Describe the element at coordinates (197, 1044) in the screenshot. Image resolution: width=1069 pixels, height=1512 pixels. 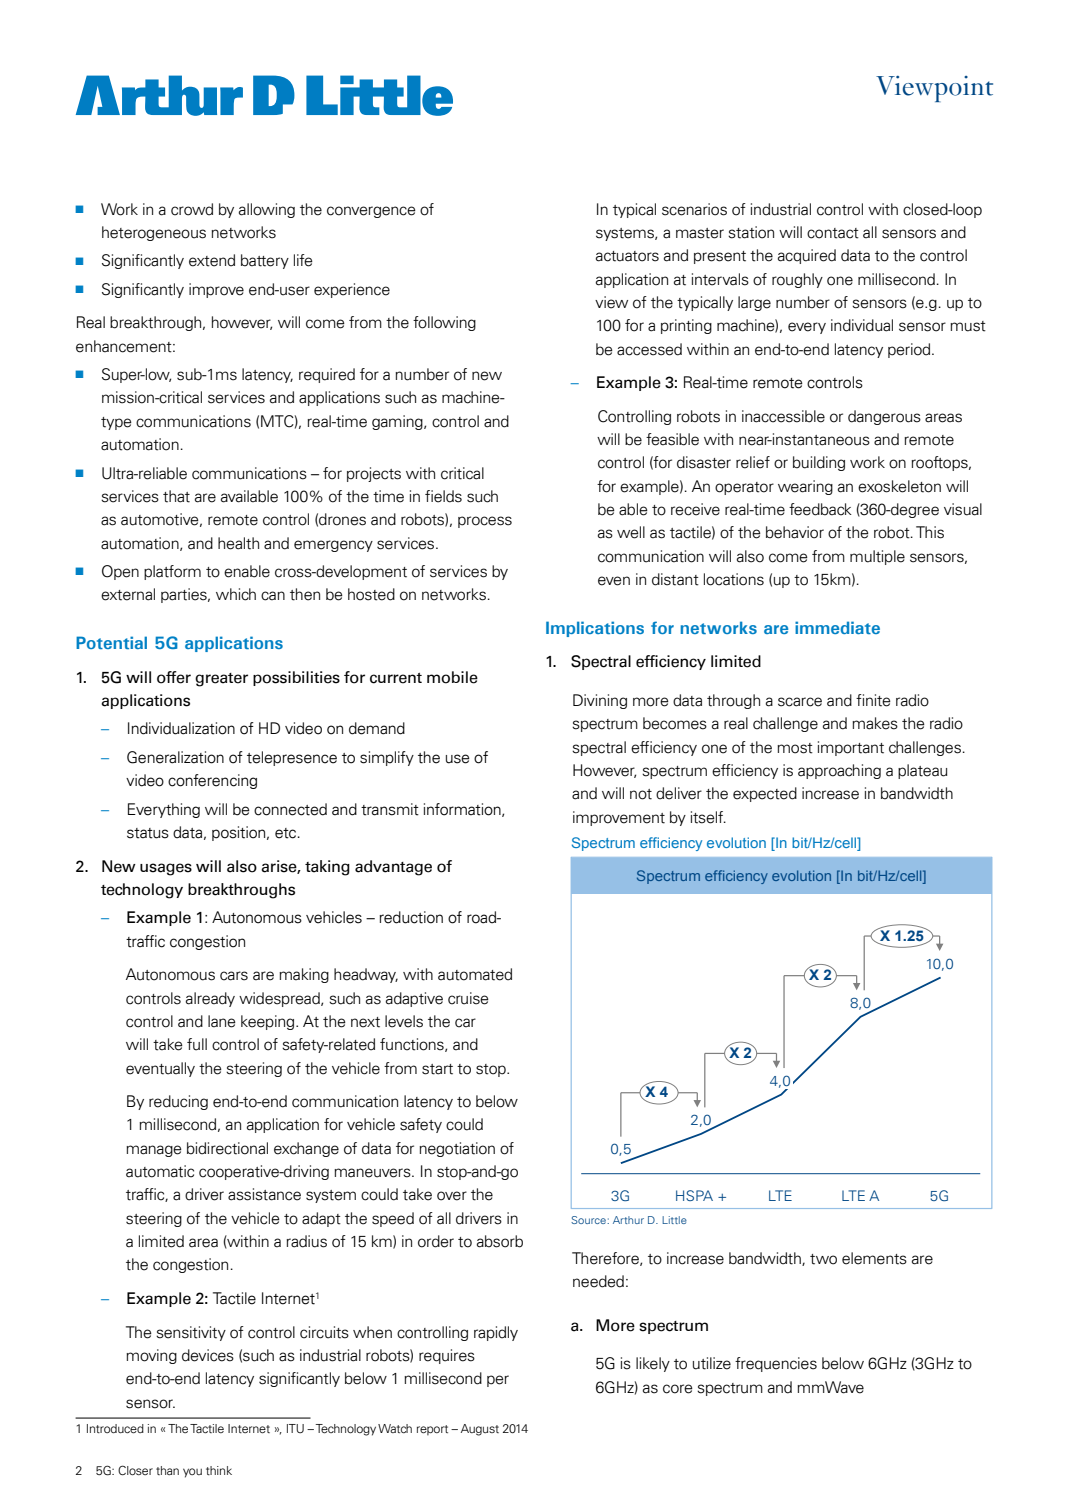
I see `full` at that location.
